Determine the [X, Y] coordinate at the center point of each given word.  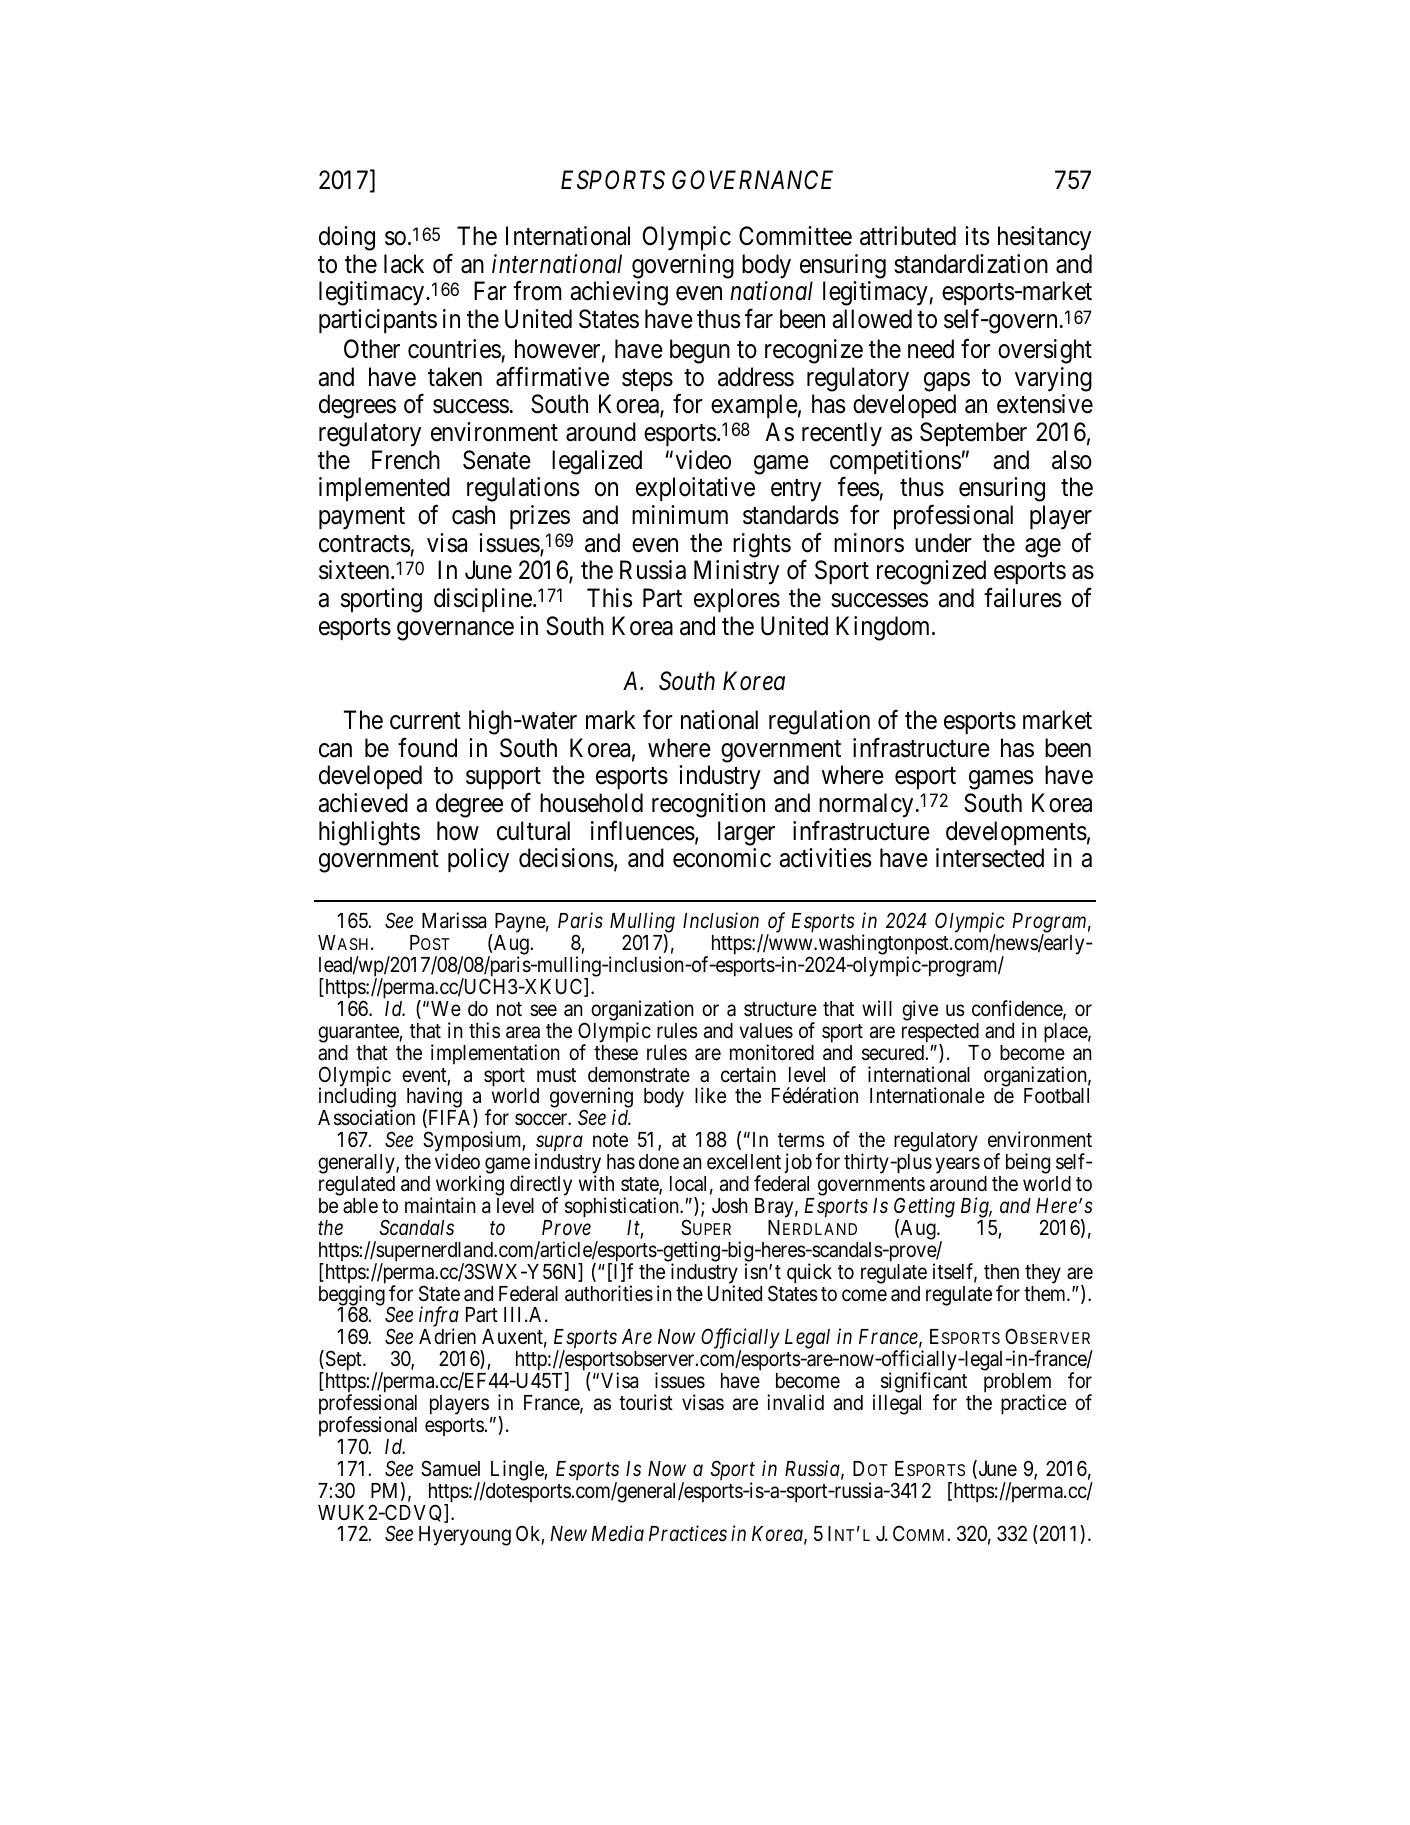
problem [1017, 1384]
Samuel [450, 1468]
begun [700, 351]
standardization [971, 264]
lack [404, 264]
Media [617, 1533]
